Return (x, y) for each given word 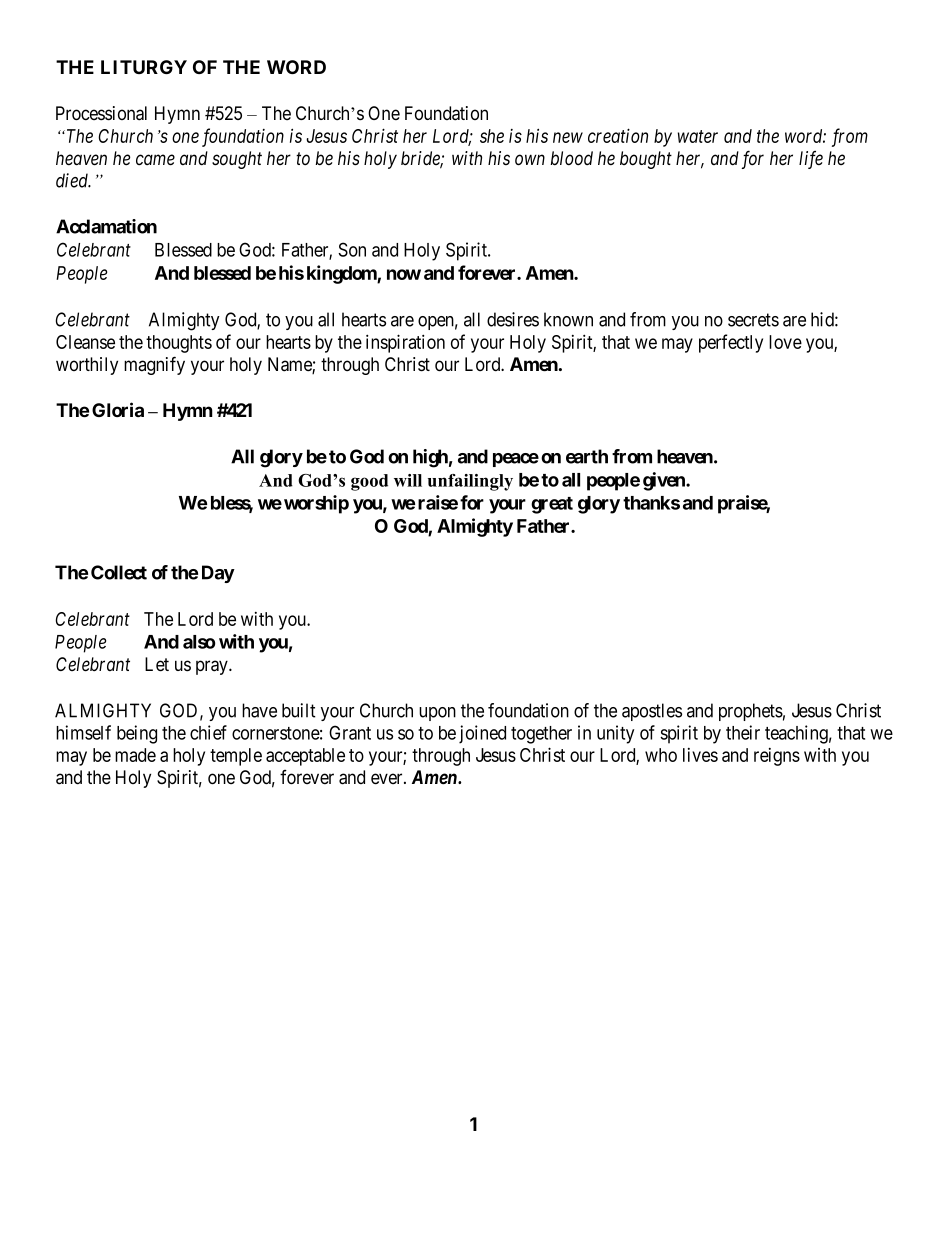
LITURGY (144, 67)
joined (482, 734)
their (743, 732)
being (137, 734)
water (698, 136)
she (492, 136)
